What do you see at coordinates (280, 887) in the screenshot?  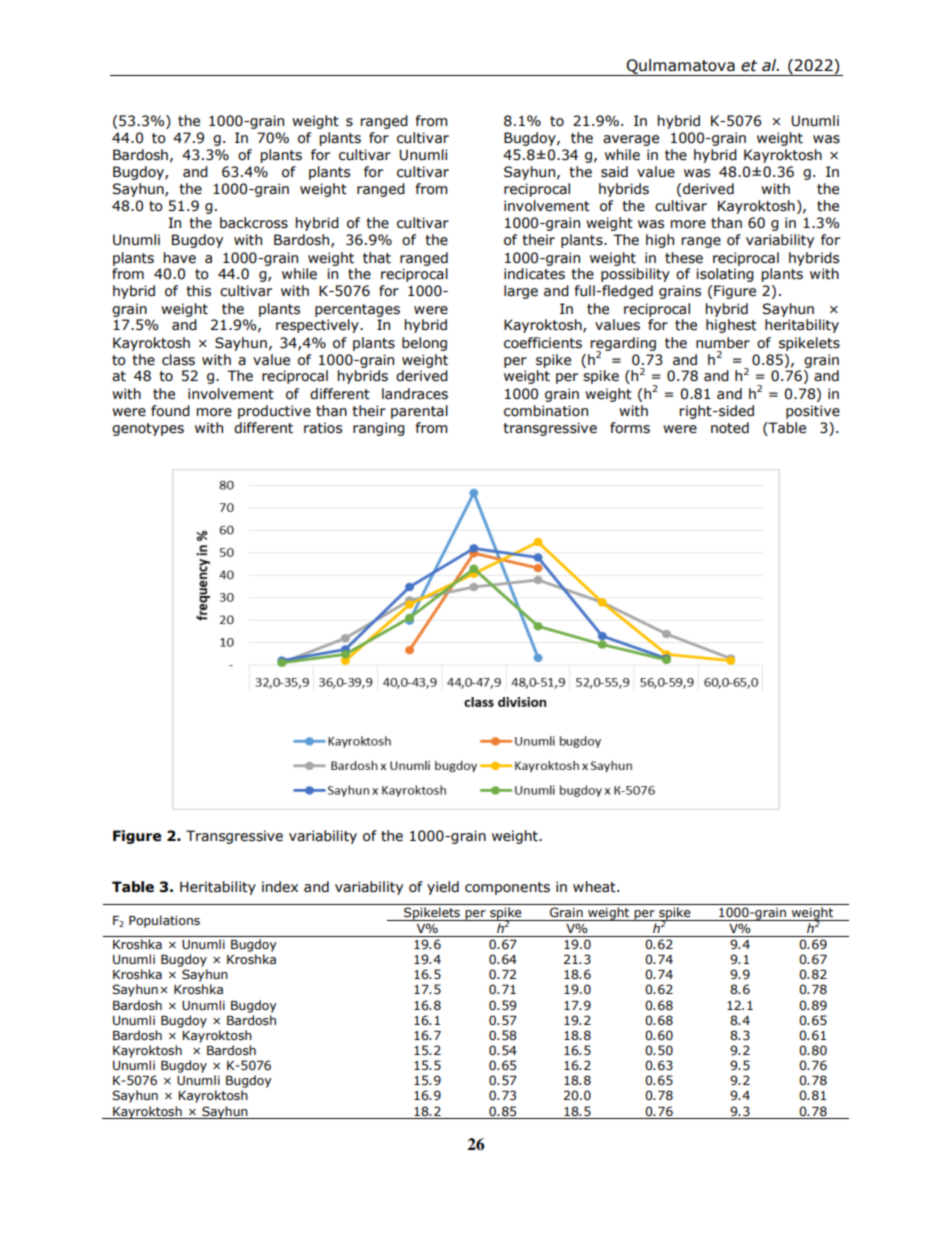 I see `index` at bounding box center [280, 887].
